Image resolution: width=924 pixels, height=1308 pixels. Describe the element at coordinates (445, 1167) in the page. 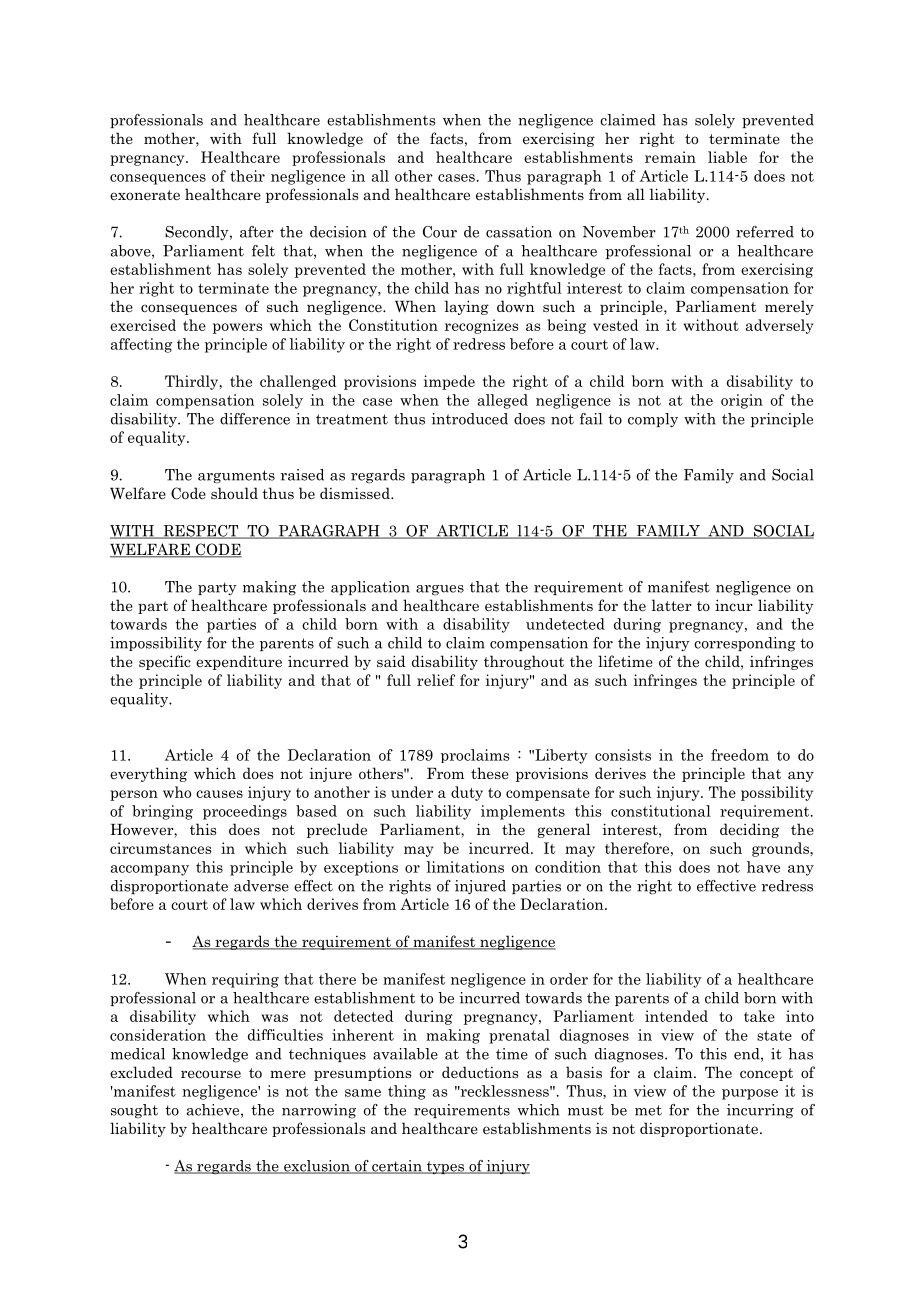

I see `types` at that location.
